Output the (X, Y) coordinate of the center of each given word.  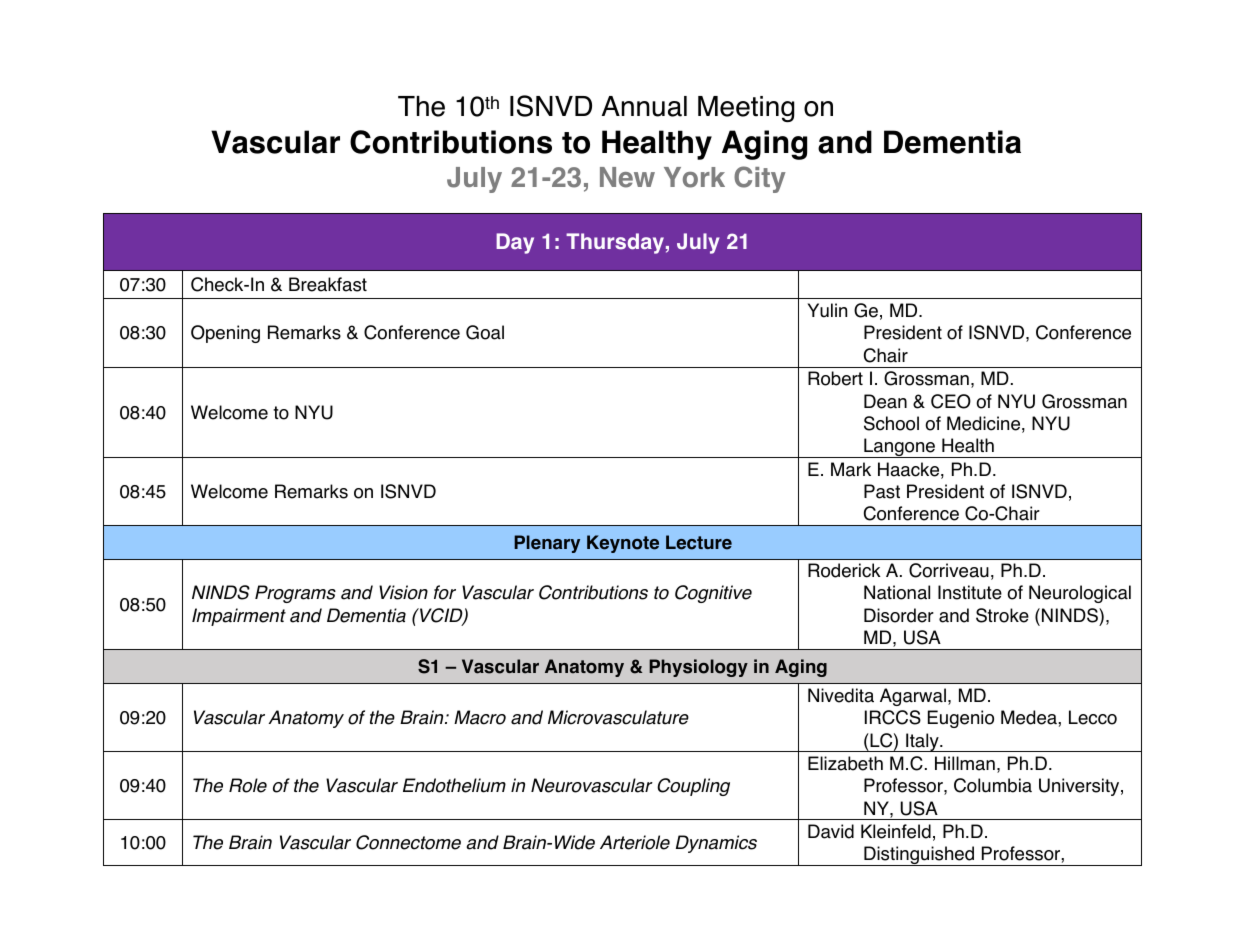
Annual (644, 106)
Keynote (623, 544)
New (627, 177)
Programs (295, 594)
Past (882, 491)
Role (248, 785)
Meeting (746, 109)
